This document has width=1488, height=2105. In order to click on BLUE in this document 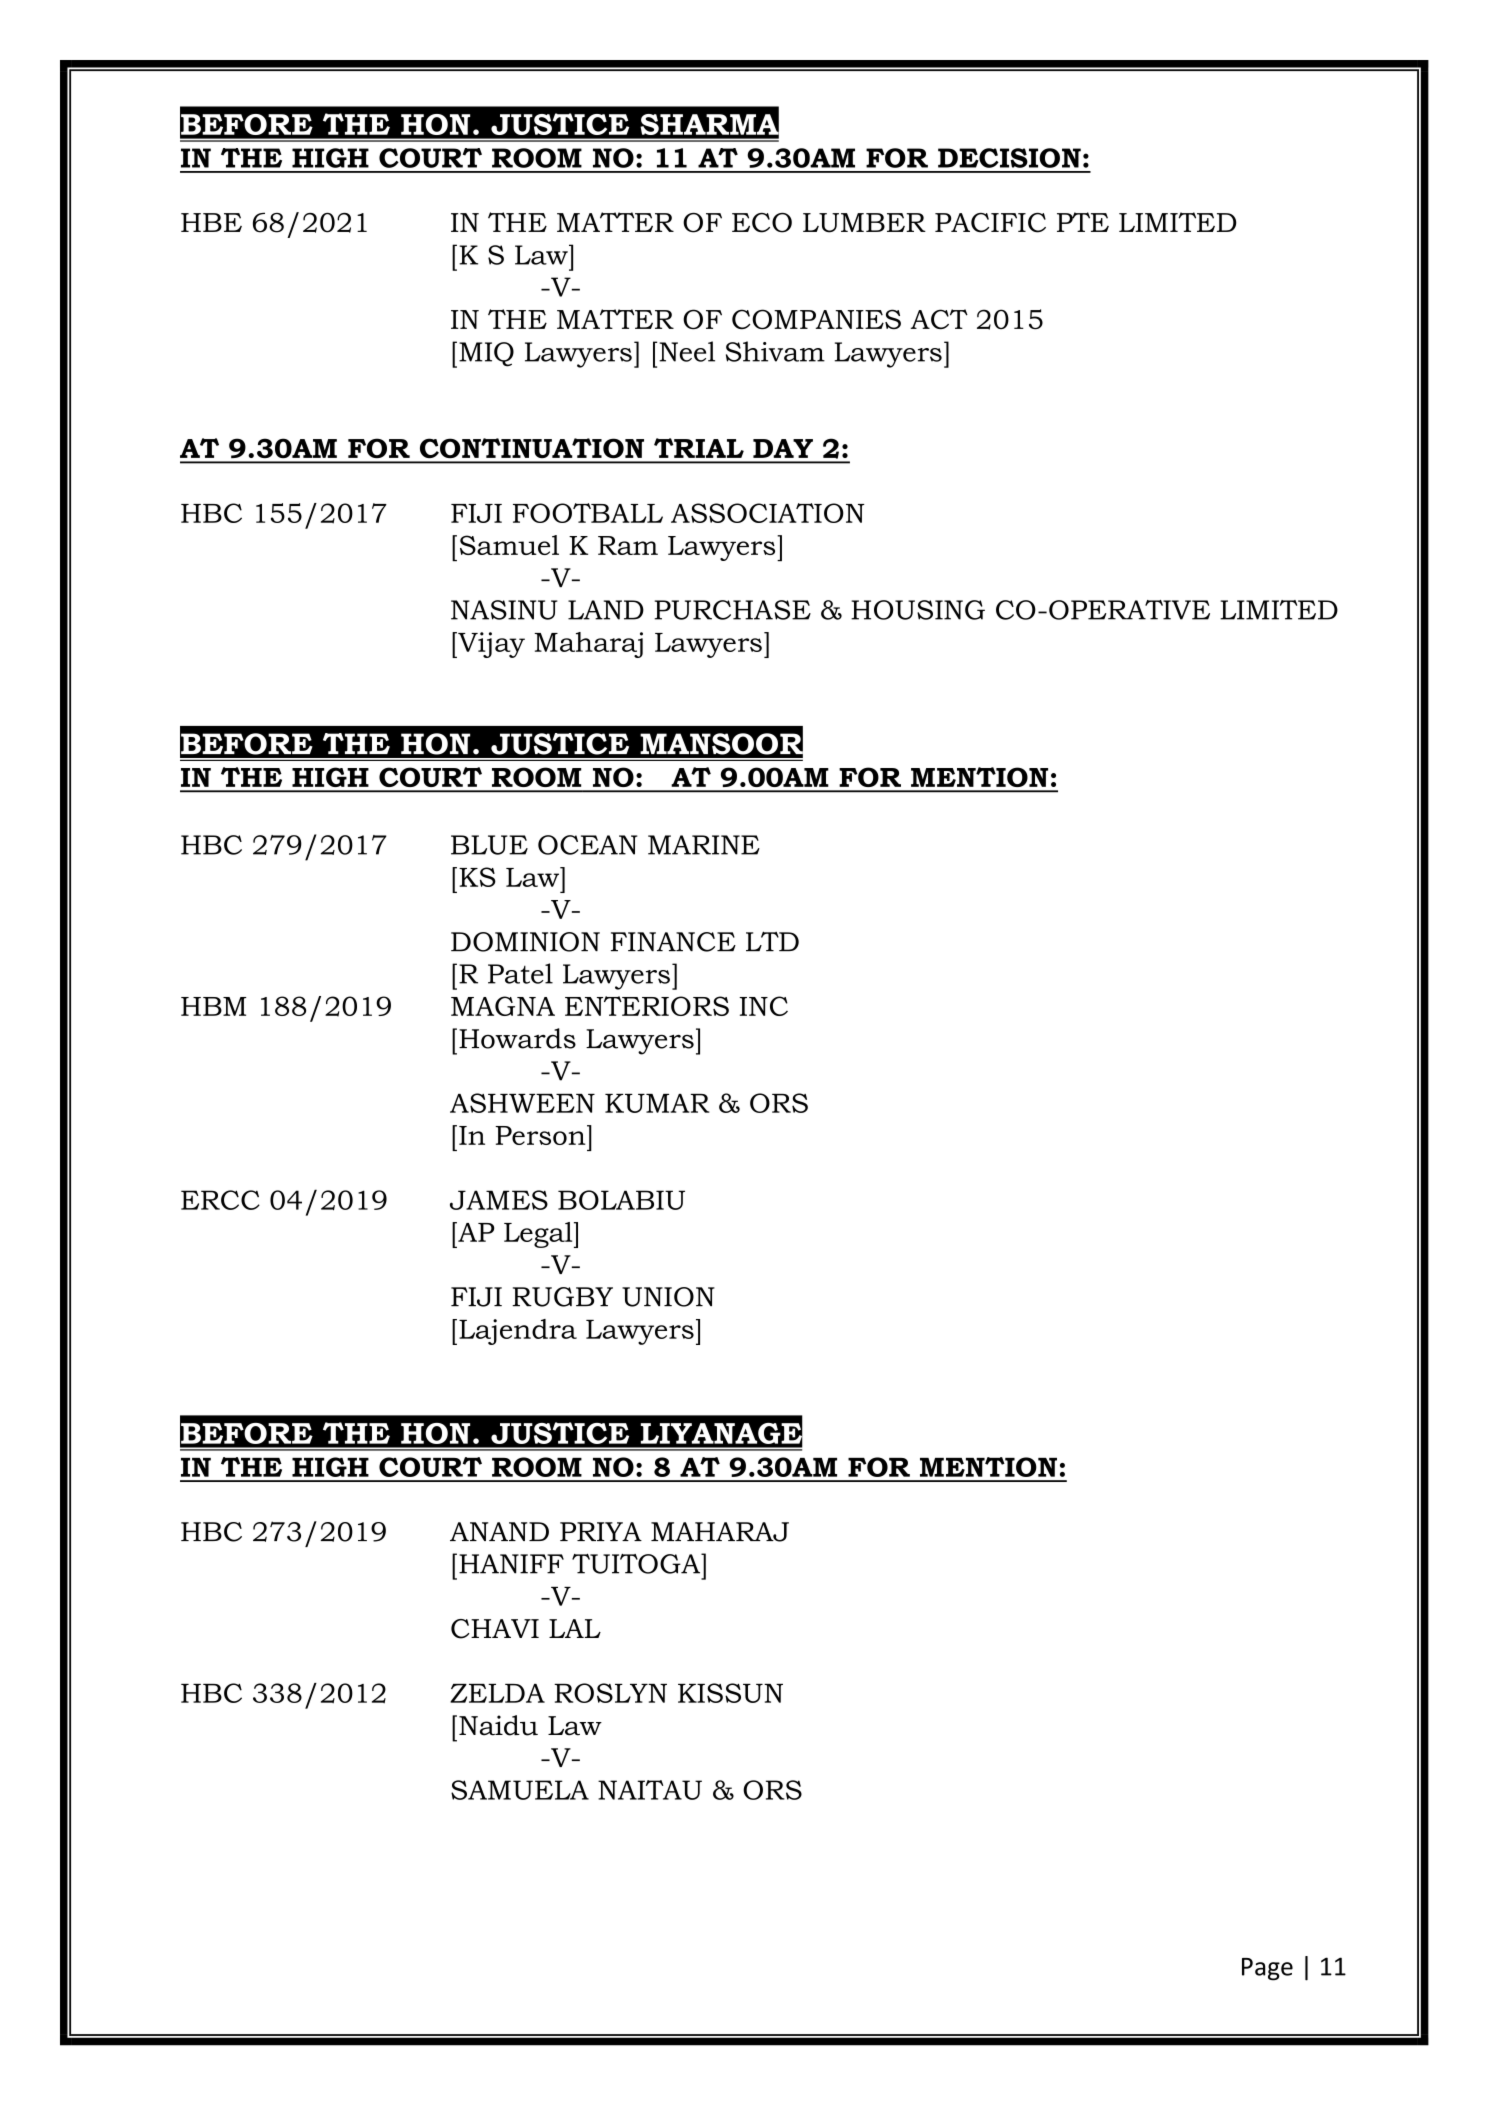, I will do `click(489, 845)`.
